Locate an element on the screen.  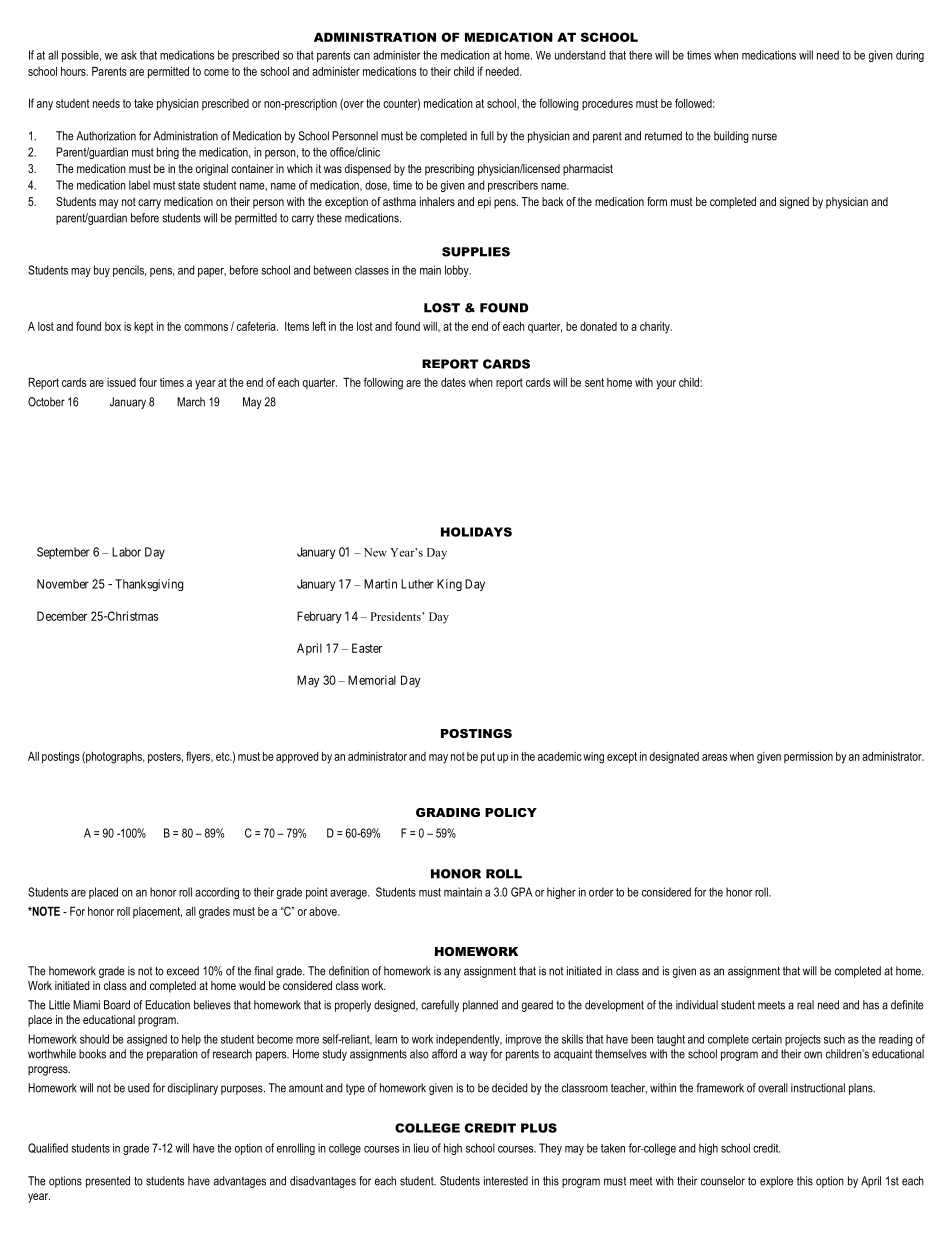
kept is located at coordinates (143, 327).
